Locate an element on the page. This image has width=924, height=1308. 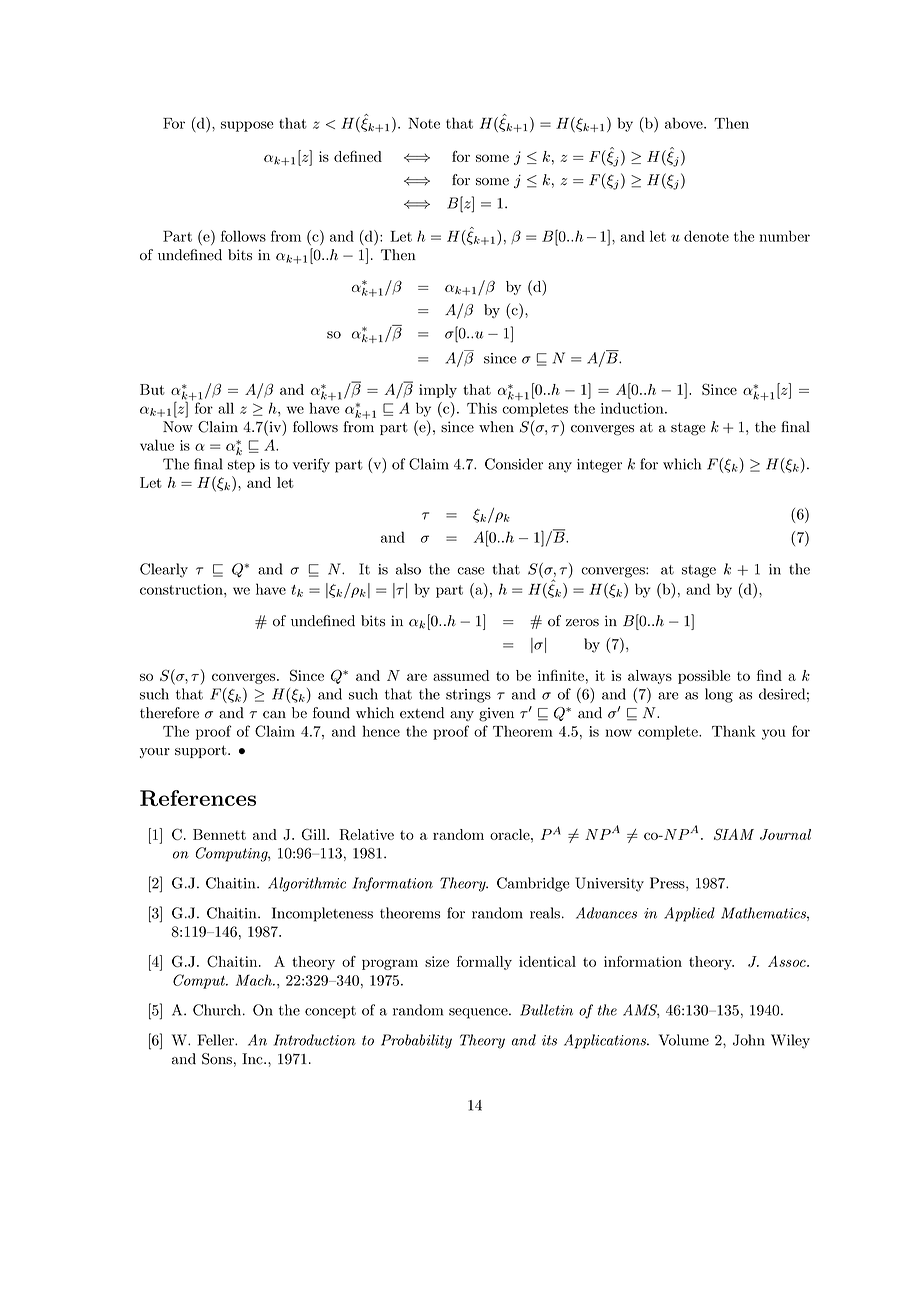
induction is located at coordinates (633, 408).
